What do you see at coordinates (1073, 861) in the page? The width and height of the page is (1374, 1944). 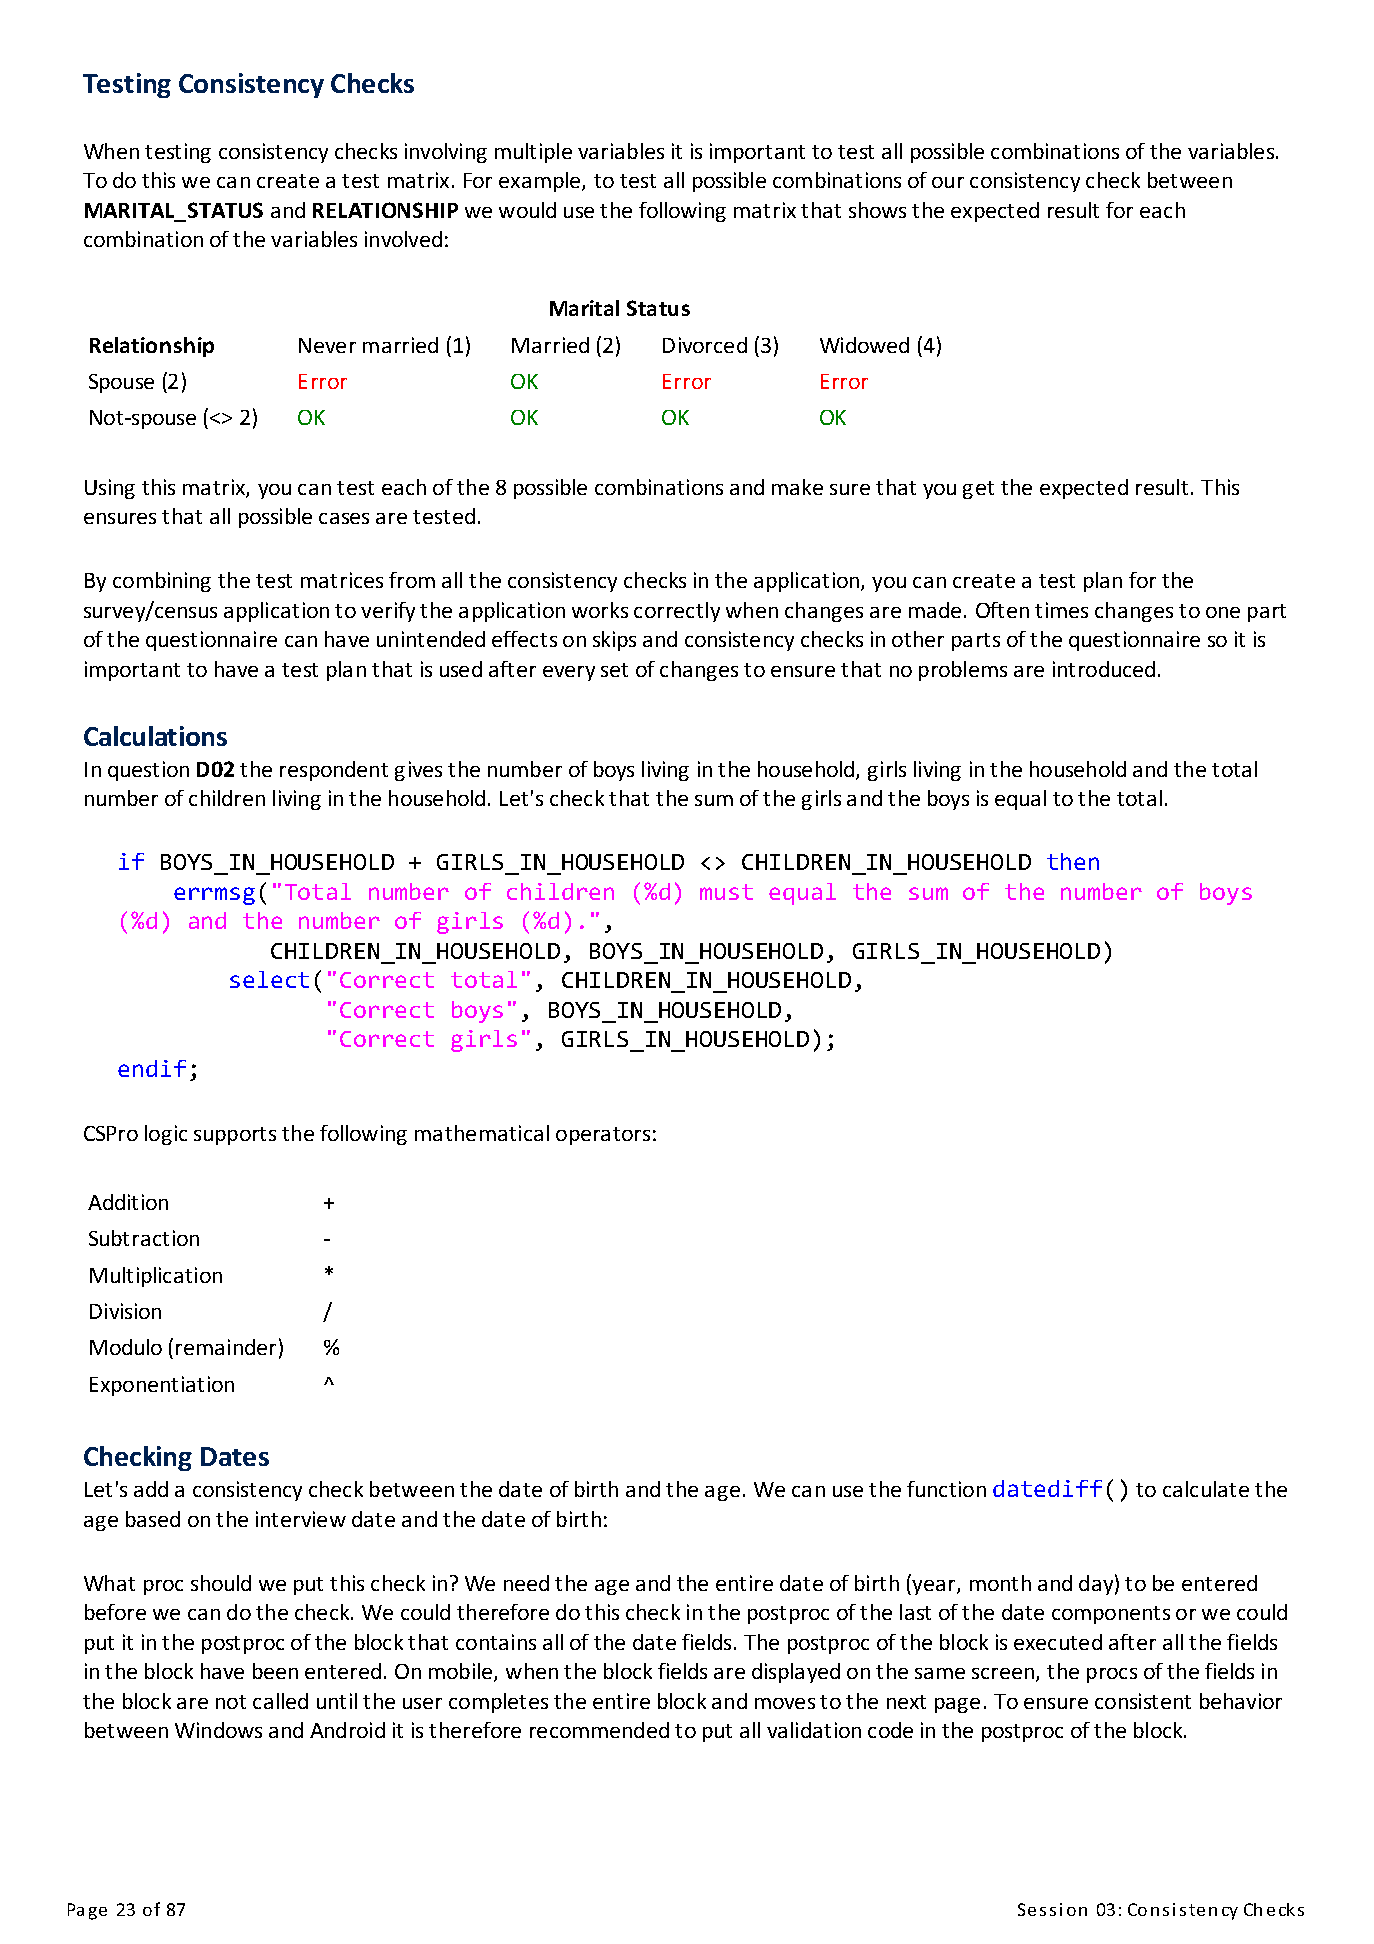 I see `then` at bounding box center [1073, 861].
